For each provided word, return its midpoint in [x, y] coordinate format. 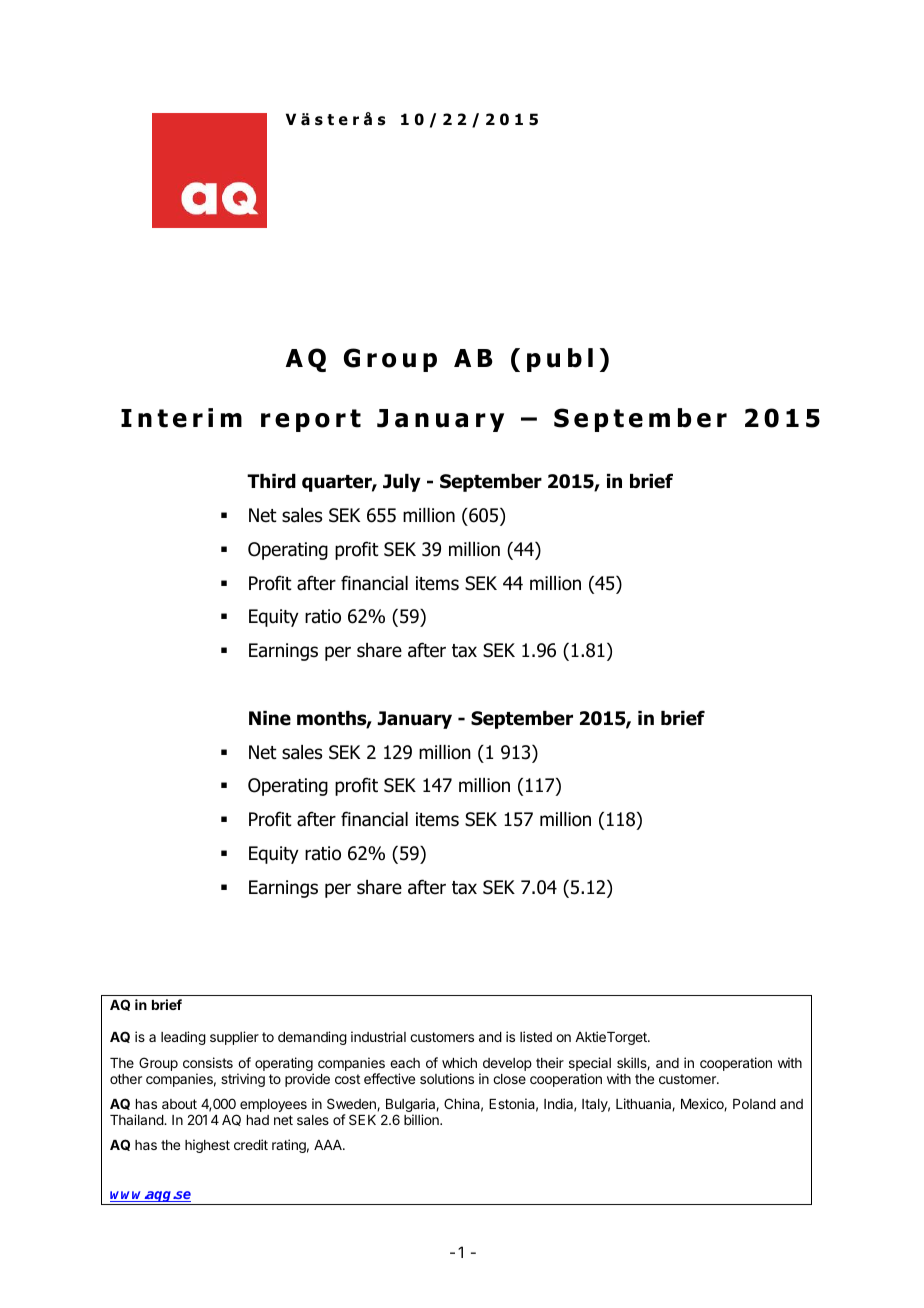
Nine [270, 718]
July [402, 483]
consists [208, 1062]
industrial [378, 1036]
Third [271, 481]
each [405, 1063]
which [459, 1062]
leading [183, 1038]
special [590, 1065]
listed [536, 1036]
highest [207, 1146]
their [550, 1062]
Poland [754, 1104]
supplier [234, 1038]
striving [243, 1080]
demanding [312, 1038]
